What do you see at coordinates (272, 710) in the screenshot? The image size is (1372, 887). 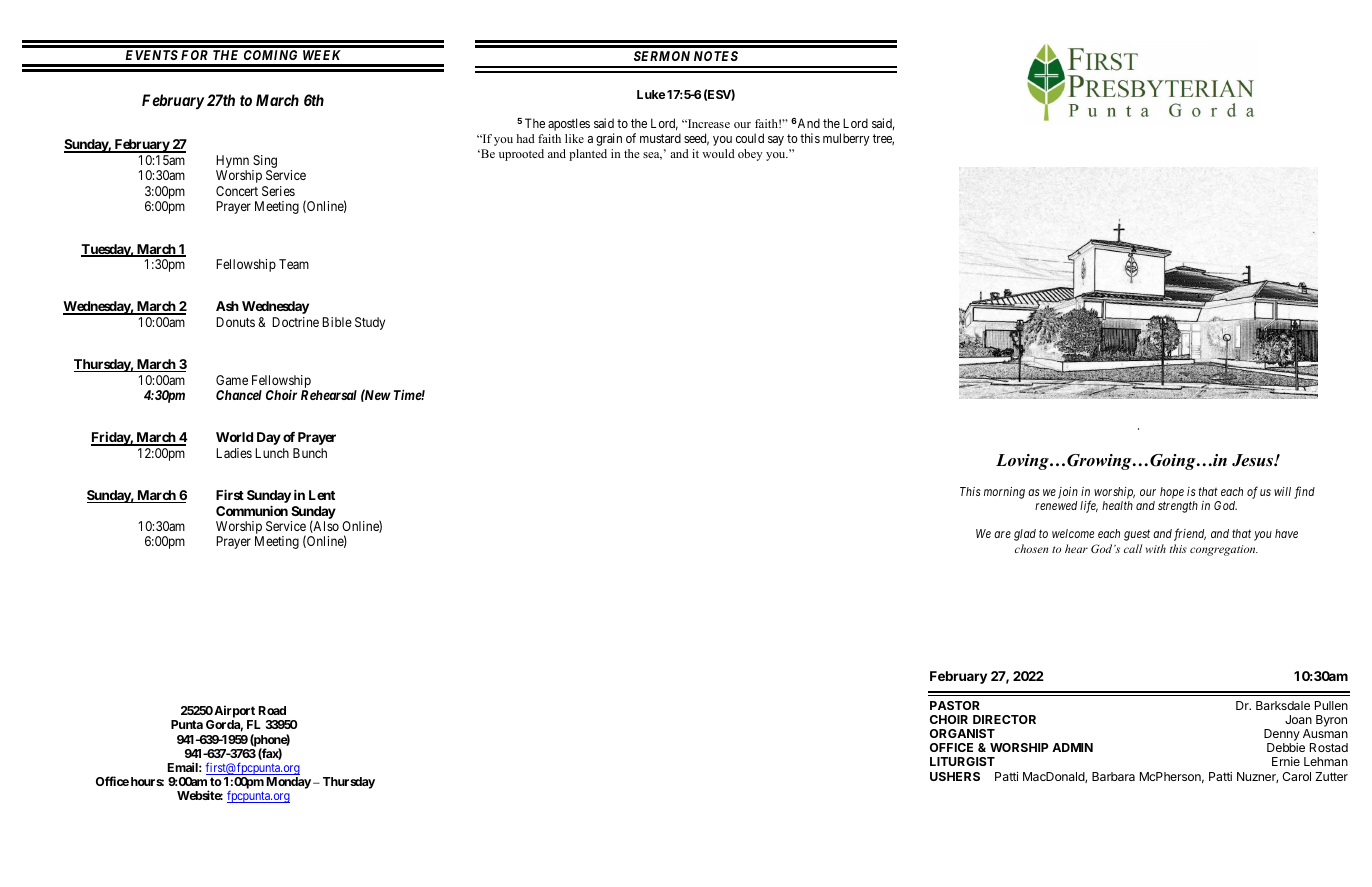 I see `Road` at bounding box center [272, 710].
